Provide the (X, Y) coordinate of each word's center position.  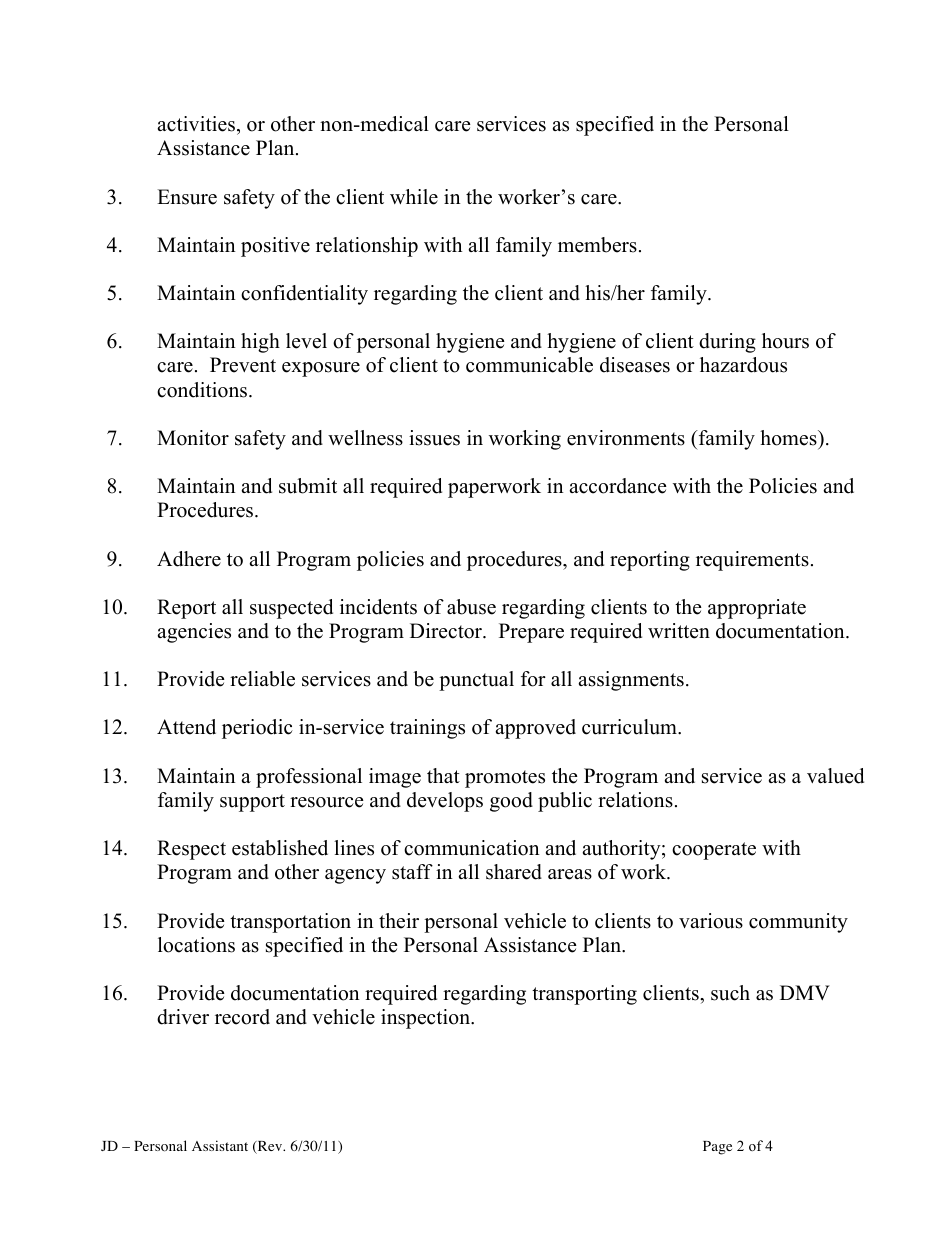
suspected (291, 609)
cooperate (714, 851)
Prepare (531, 633)
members (597, 245)
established (280, 848)
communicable (529, 365)
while (414, 197)
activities (196, 124)
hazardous (743, 365)
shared (514, 872)
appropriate (757, 609)
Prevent (243, 365)
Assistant (220, 1145)
